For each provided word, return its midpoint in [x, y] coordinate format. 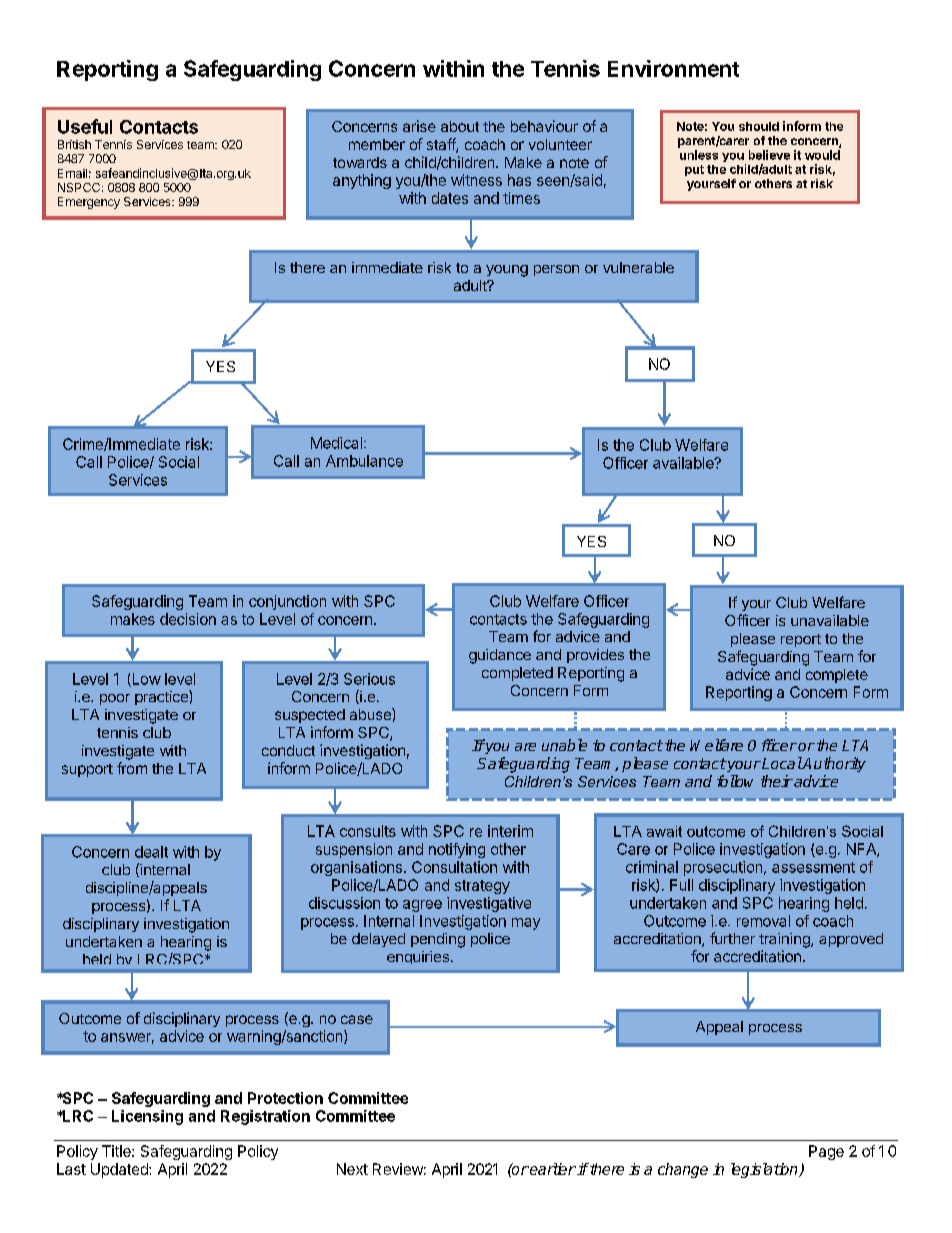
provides [595, 656]
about [460, 126]
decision [188, 619]
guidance [500, 656]
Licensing [147, 1117]
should [759, 126]
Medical [336, 443]
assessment [813, 867]
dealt [151, 852]
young [507, 271]
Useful [85, 126]
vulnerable [638, 267]
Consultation [454, 867]
